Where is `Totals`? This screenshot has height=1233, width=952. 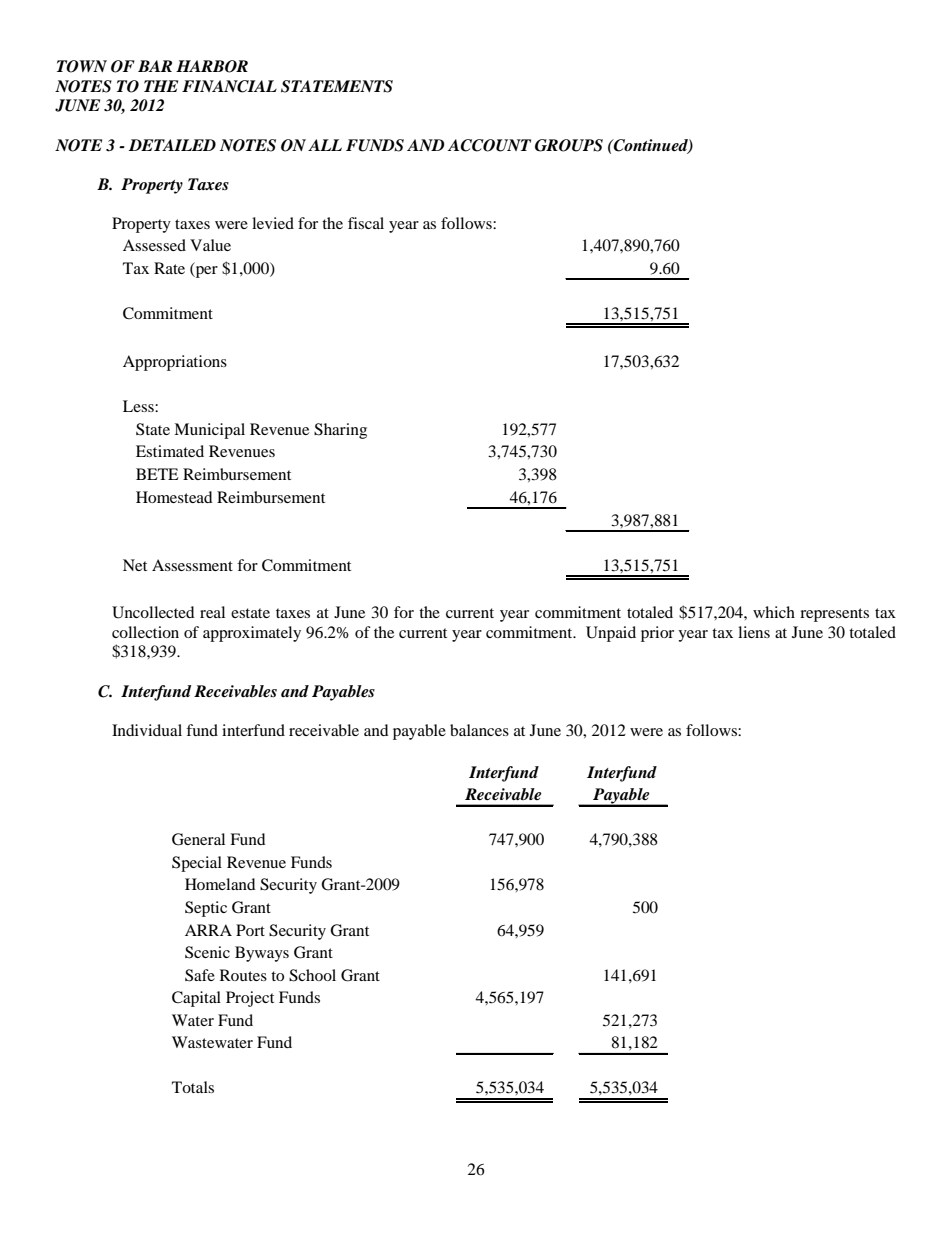 Totals is located at coordinates (193, 1087).
